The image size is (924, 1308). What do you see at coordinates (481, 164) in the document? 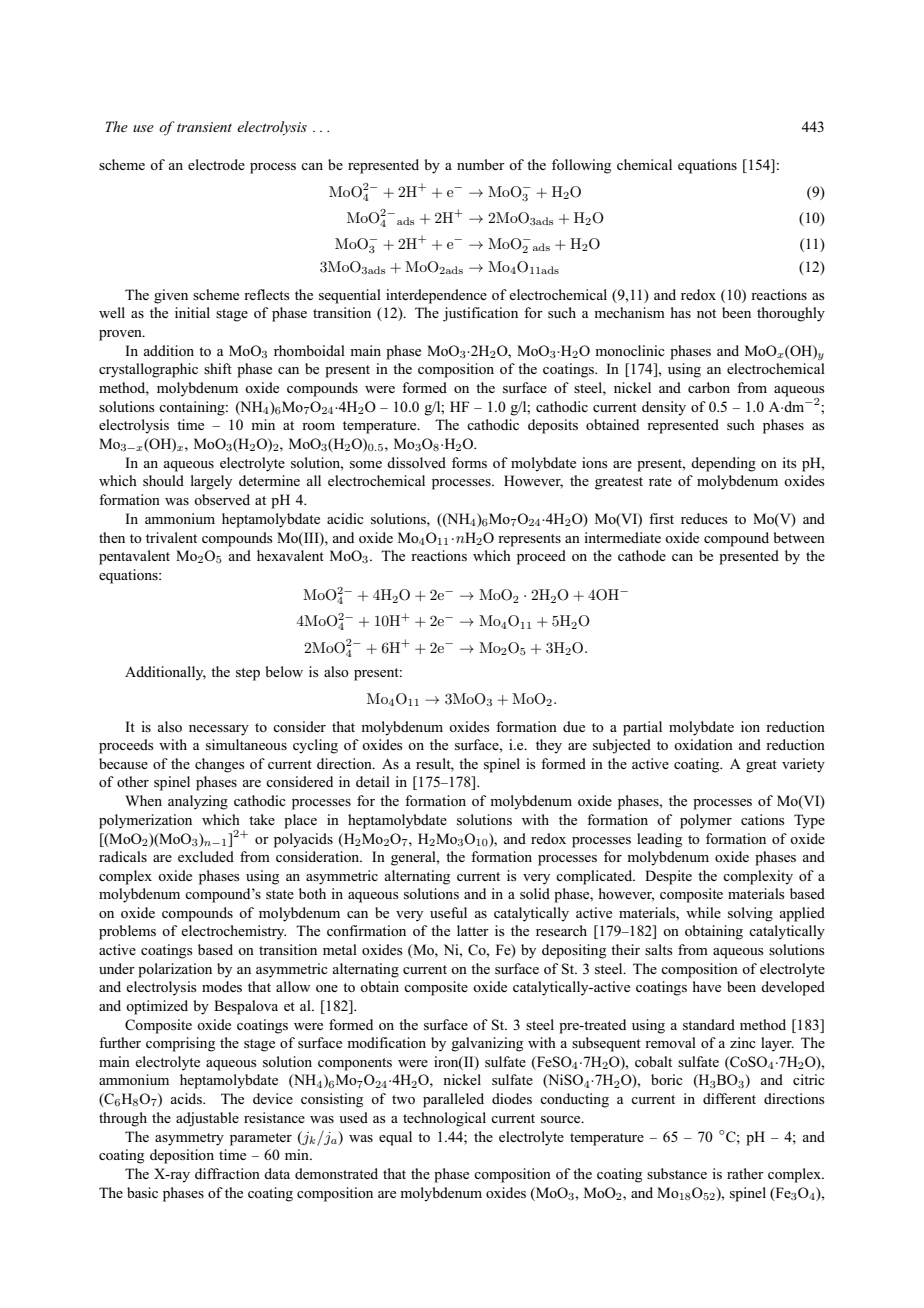
I see `number` at bounding box center [481, 164].
